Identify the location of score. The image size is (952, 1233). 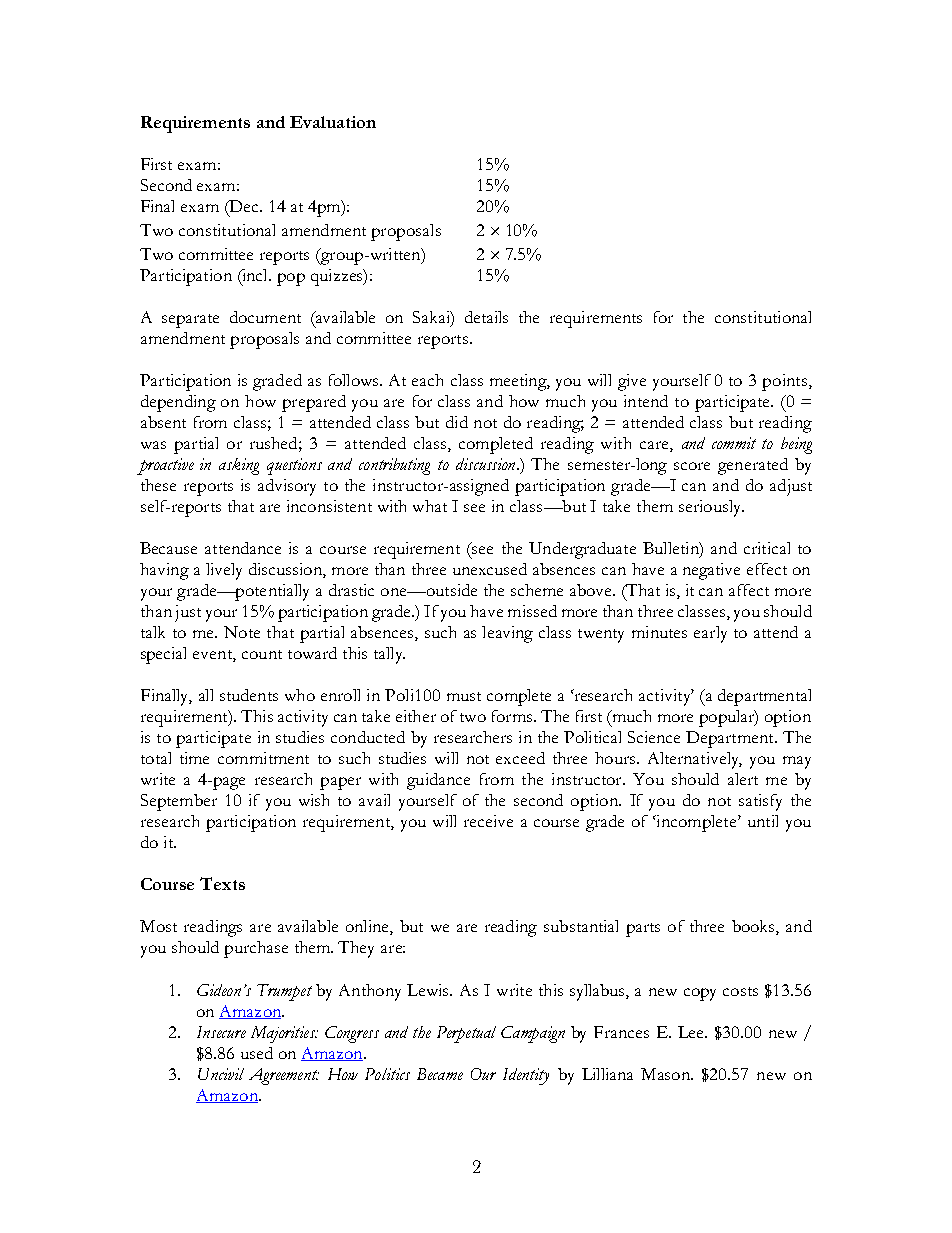
(692, 466).
